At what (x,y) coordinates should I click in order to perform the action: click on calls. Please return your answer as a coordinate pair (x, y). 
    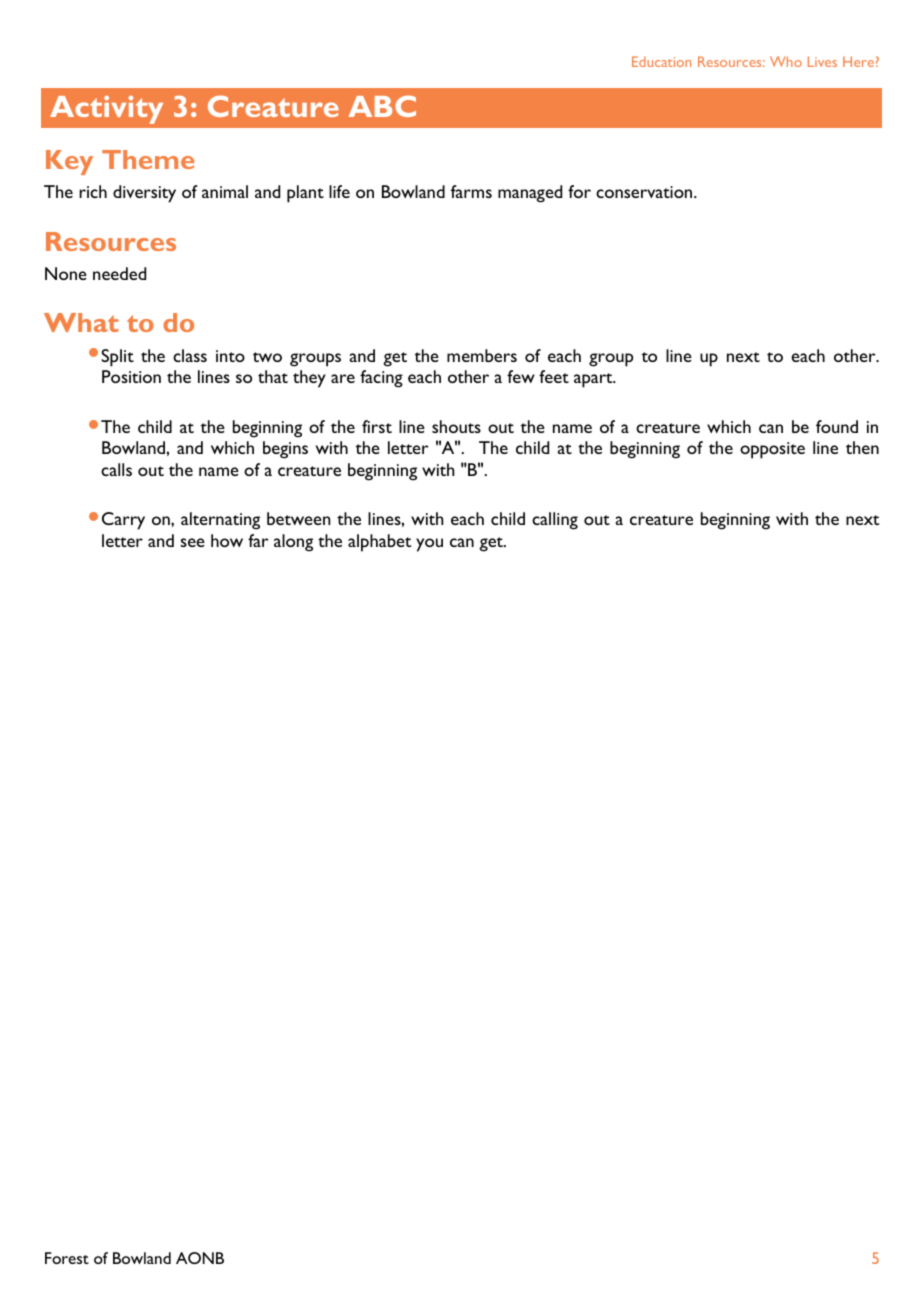
    Looking at the image, I should click on (116, 469).
